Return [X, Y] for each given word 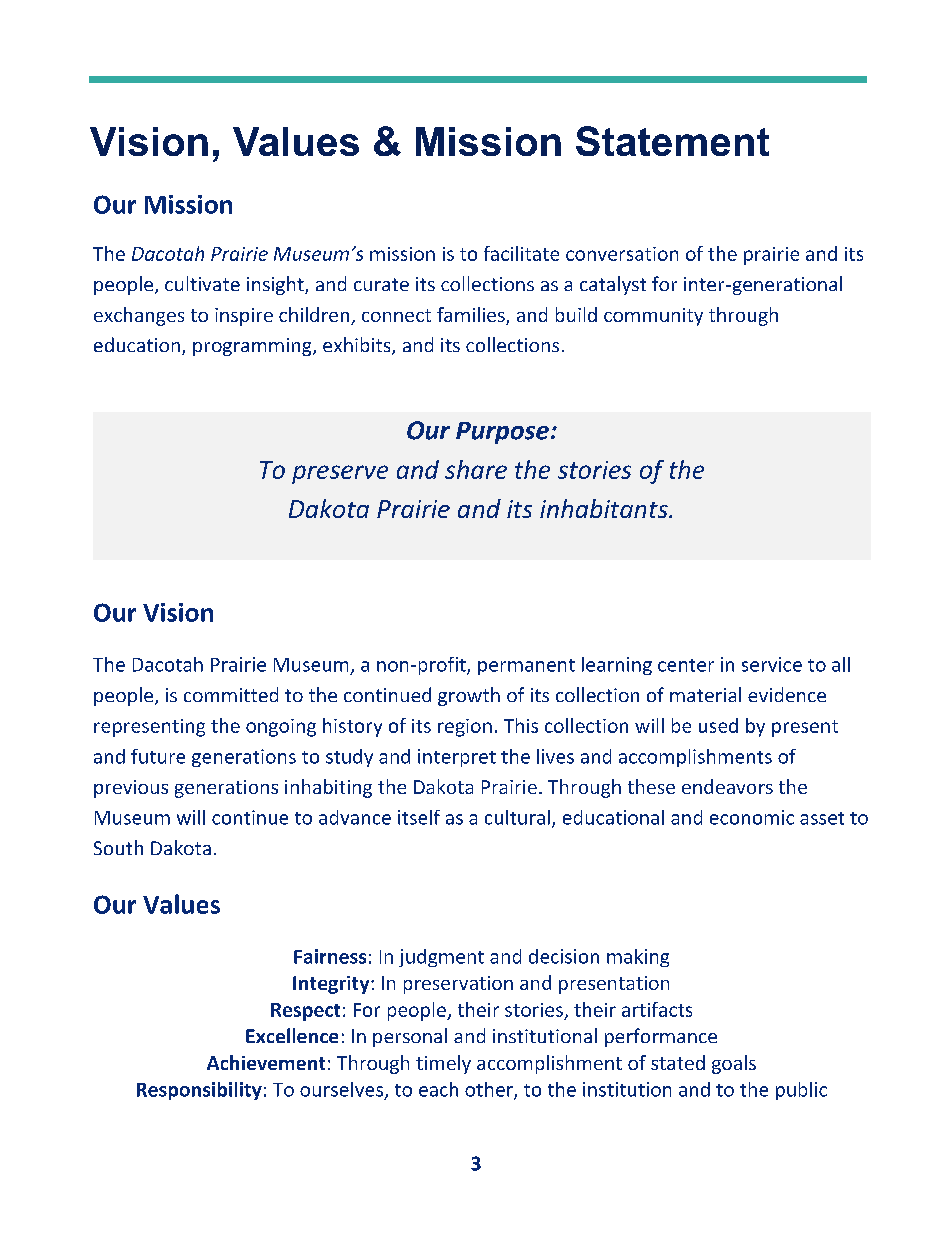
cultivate [202, 283]
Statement [672, 141]
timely [443, 1064]
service [772, 664]
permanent [526, 667]
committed [231, 694]
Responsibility [199, 1091]
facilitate [521, 253]
